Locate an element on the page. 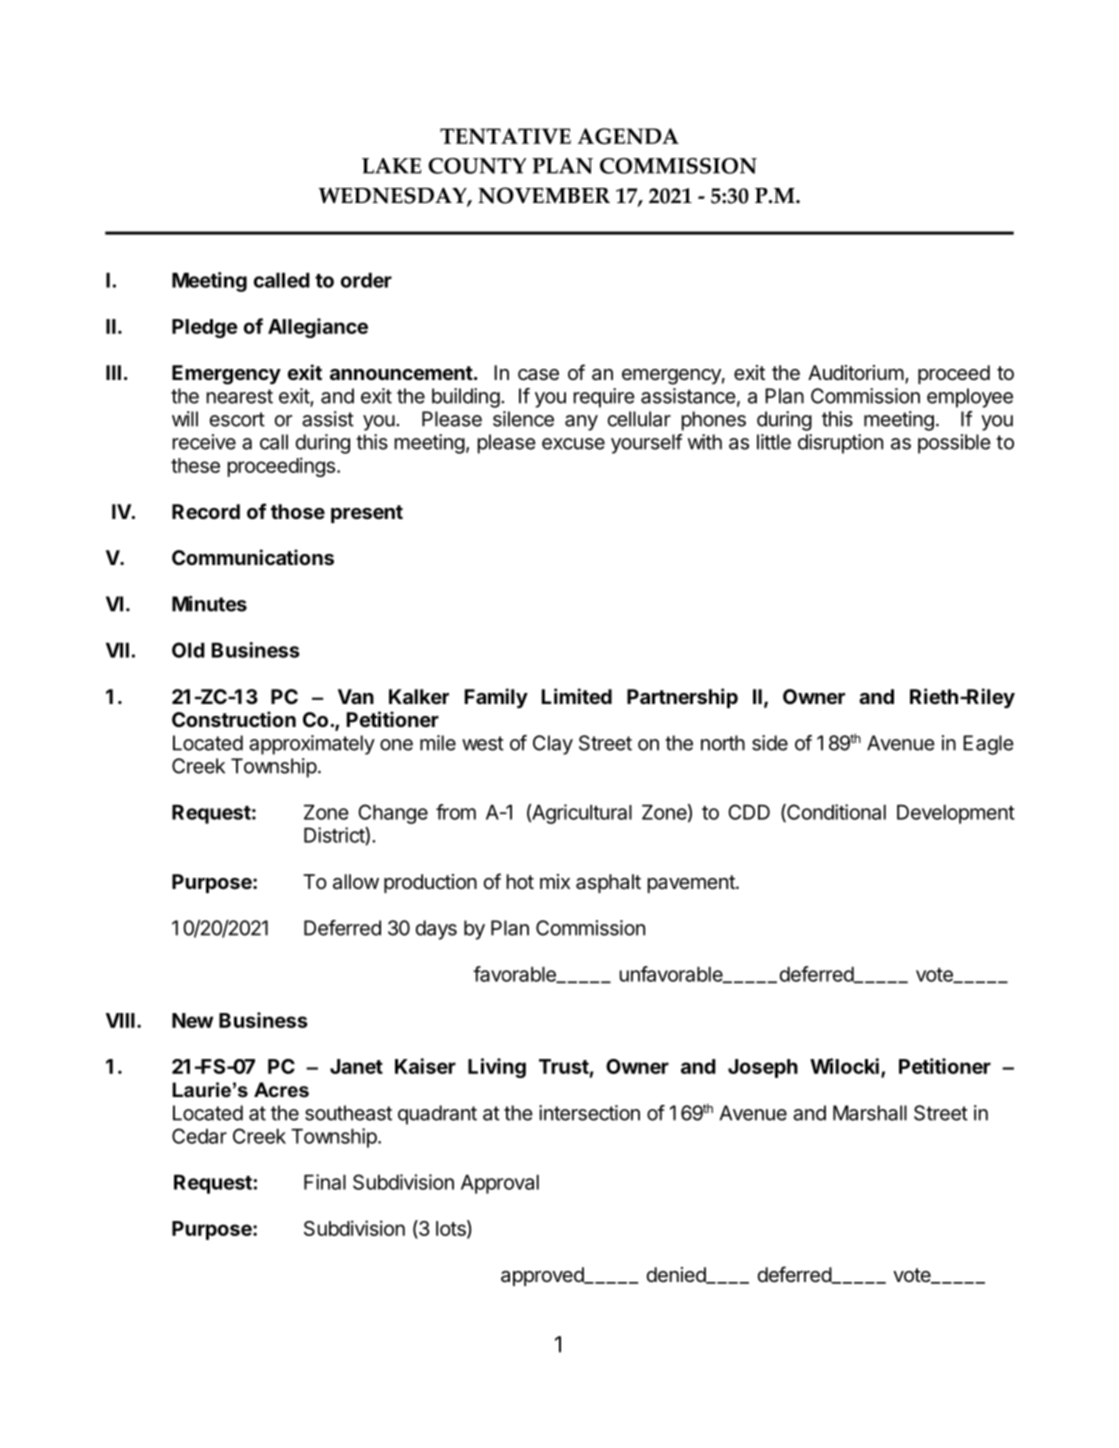 This image has height=1448, width=1119. Final is located at coordinates (325, 1182).
